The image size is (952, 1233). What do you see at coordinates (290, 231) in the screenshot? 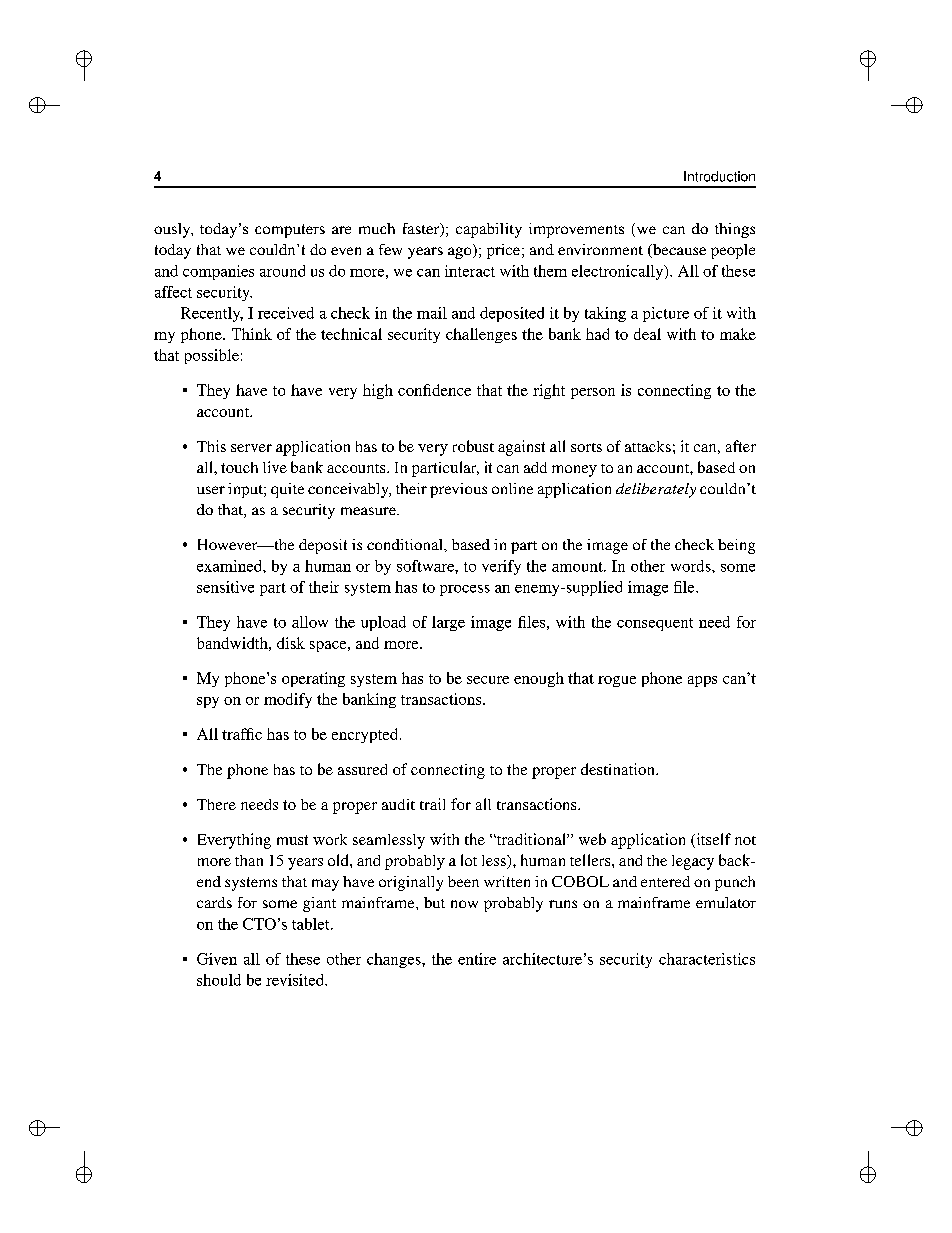
I see `computers` at bounding box center [290, 231].
